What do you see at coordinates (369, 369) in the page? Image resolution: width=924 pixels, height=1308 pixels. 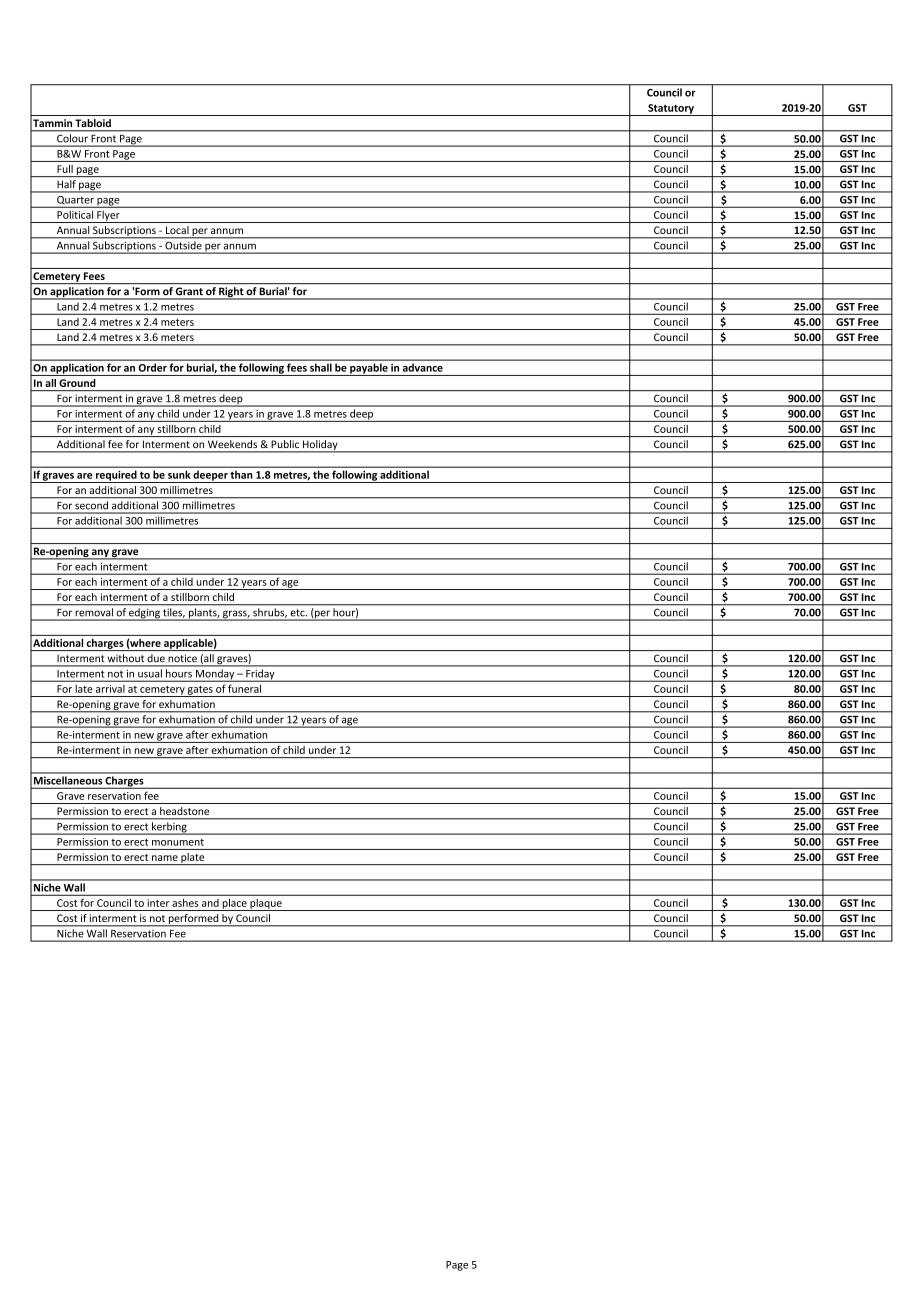 I see `payable` at bounding box center [369, 369].
